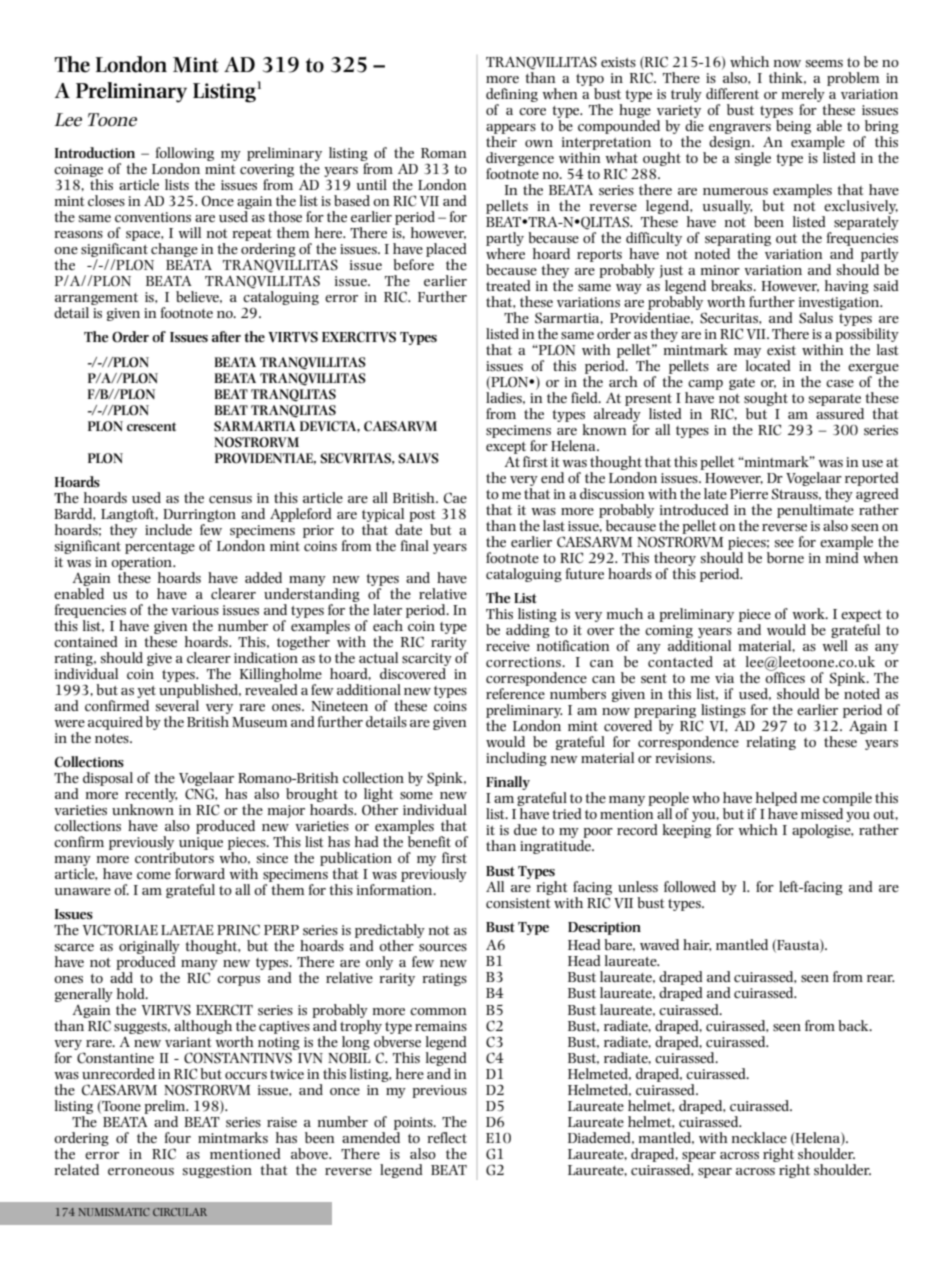 The width and height of the image is (952, 1270). I want to click on except, so click(506, 448).
